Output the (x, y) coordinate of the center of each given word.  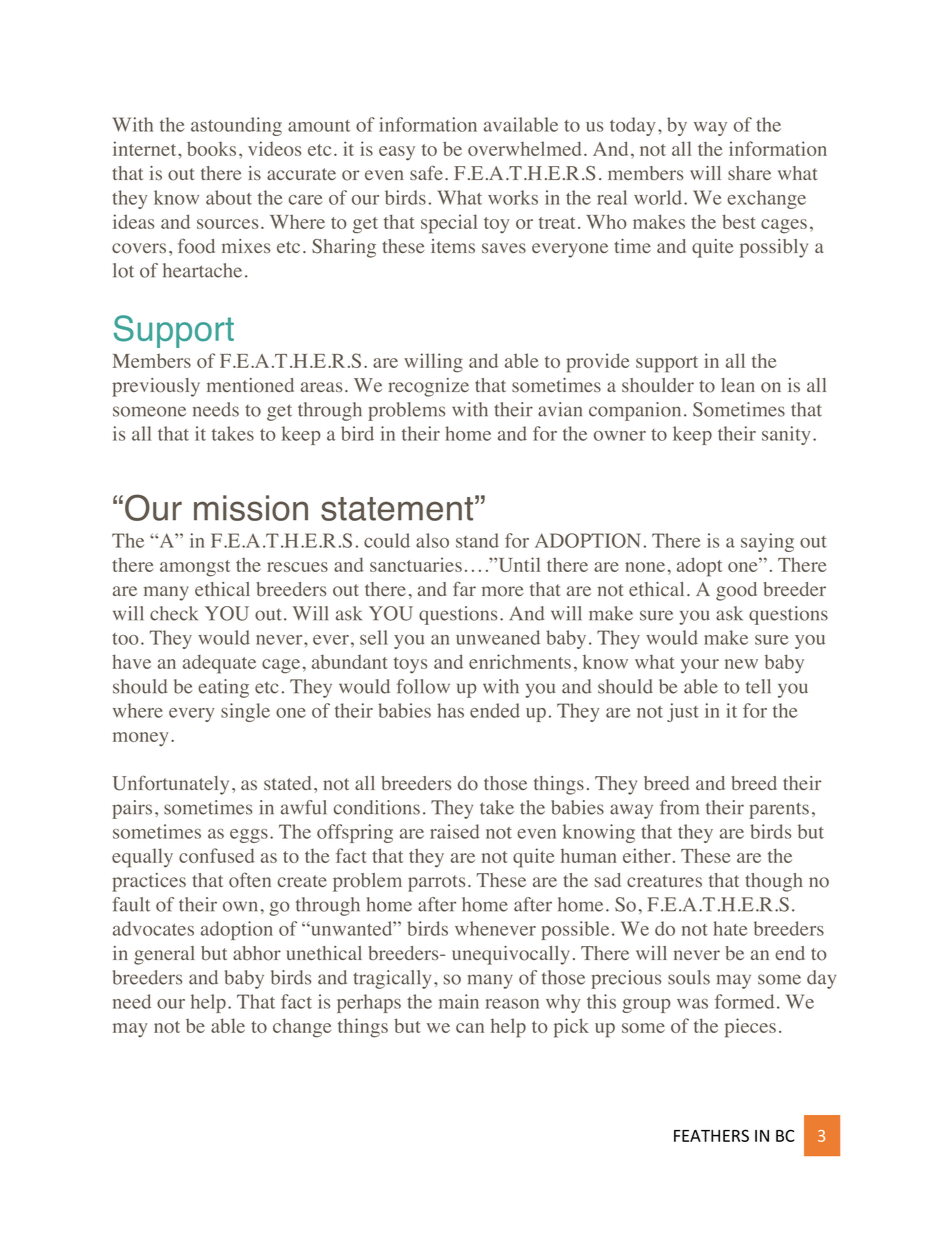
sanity (786, 435)
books (211, 148)
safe (426, 172)
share (749, 173)
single (245, 712)
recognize (428, 387)
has (450, 710)
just (683, 712)
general (164, 955)
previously (156, 387)
